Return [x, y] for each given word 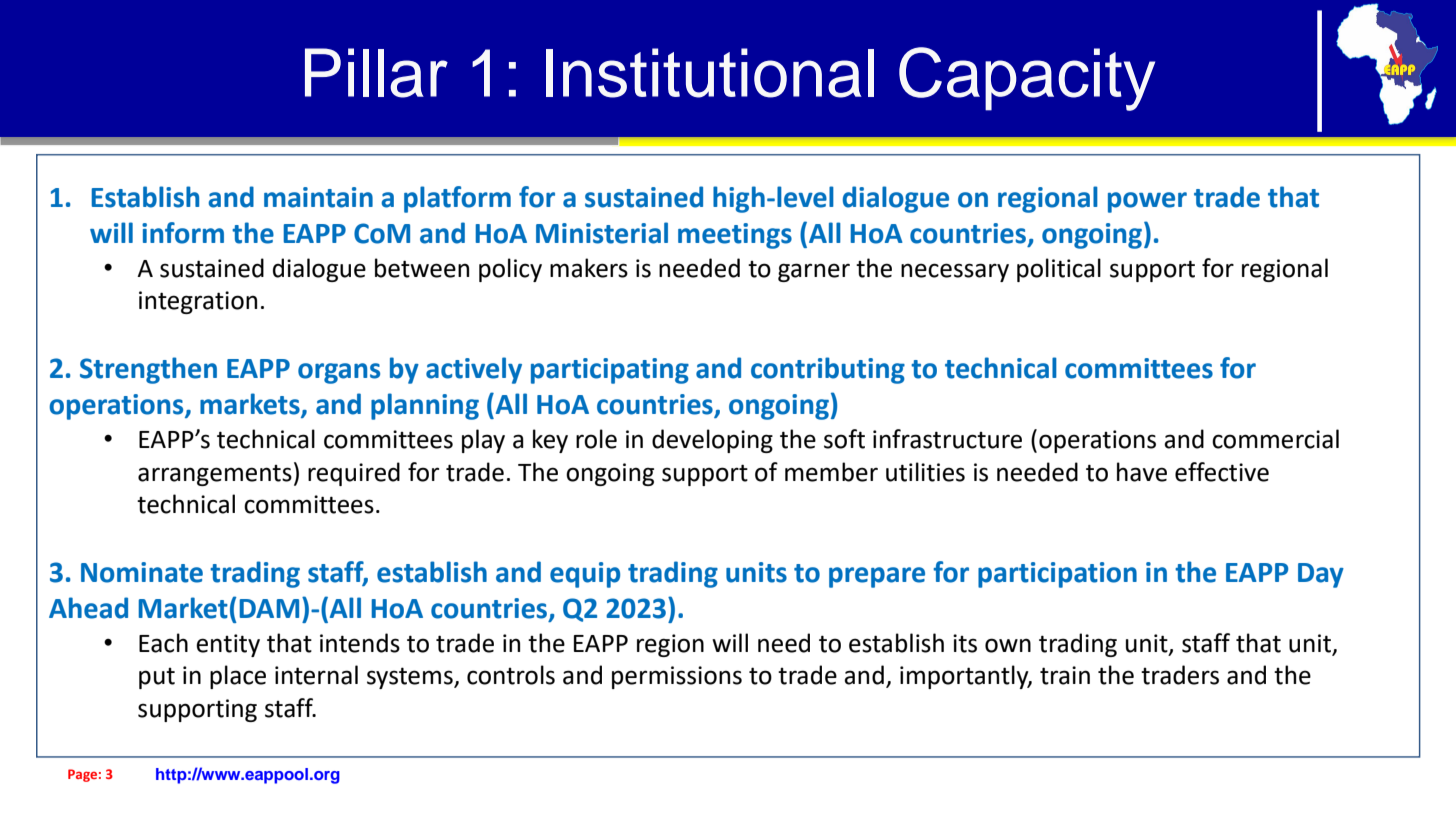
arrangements [215, 475]
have [1142, 472]
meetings [735, 236]
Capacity [1027, 79]
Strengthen [148, 370]
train [1065, 675]
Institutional [710, 73]
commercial [1275, 439]
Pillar [376, 73]
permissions [677, 677]
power [1147, 202]
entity [228, 645]
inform [183, 233]
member [831, 472]
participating [610, 371]
